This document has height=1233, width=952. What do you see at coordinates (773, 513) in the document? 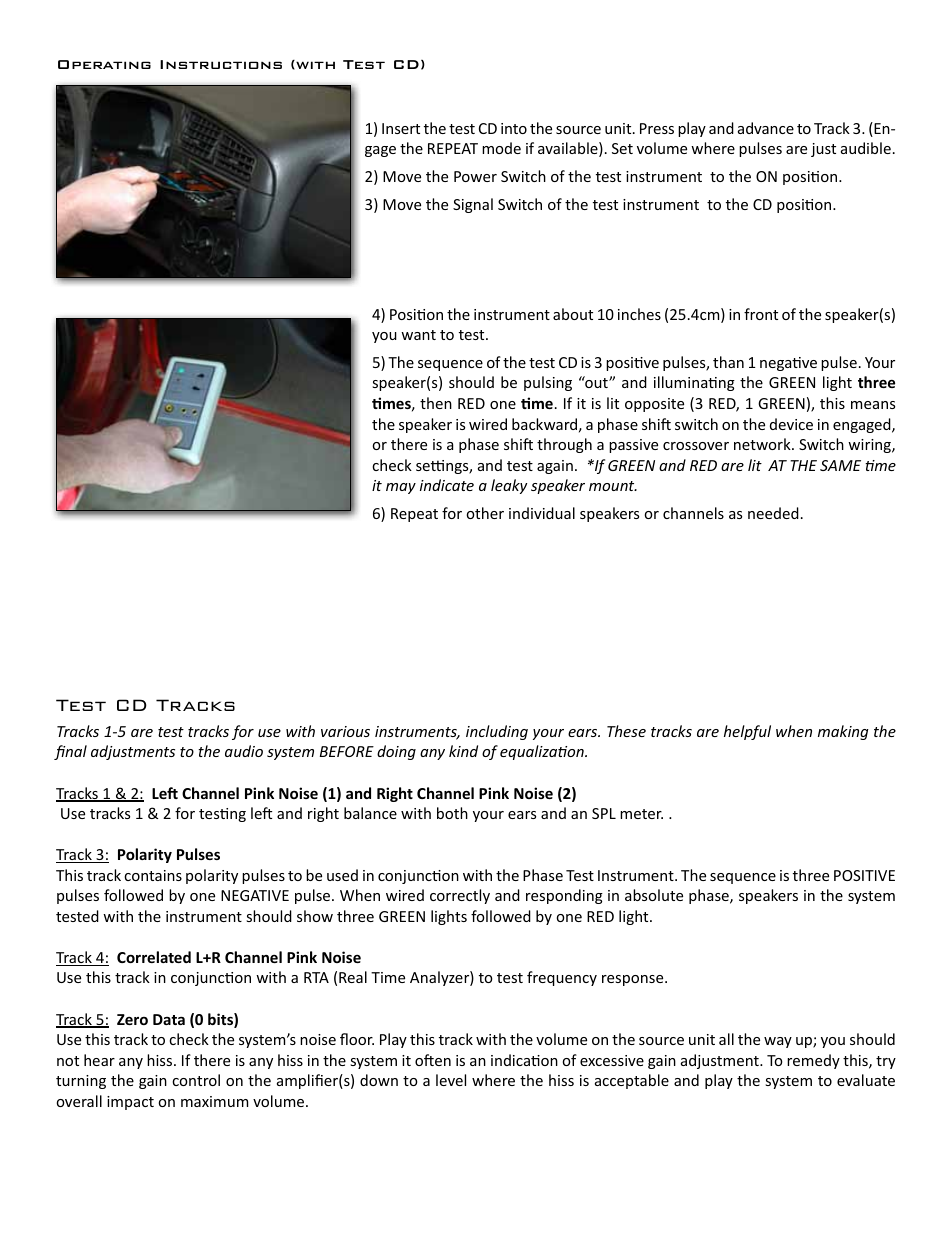
I see `needed` at bounding box center [773, 513].
